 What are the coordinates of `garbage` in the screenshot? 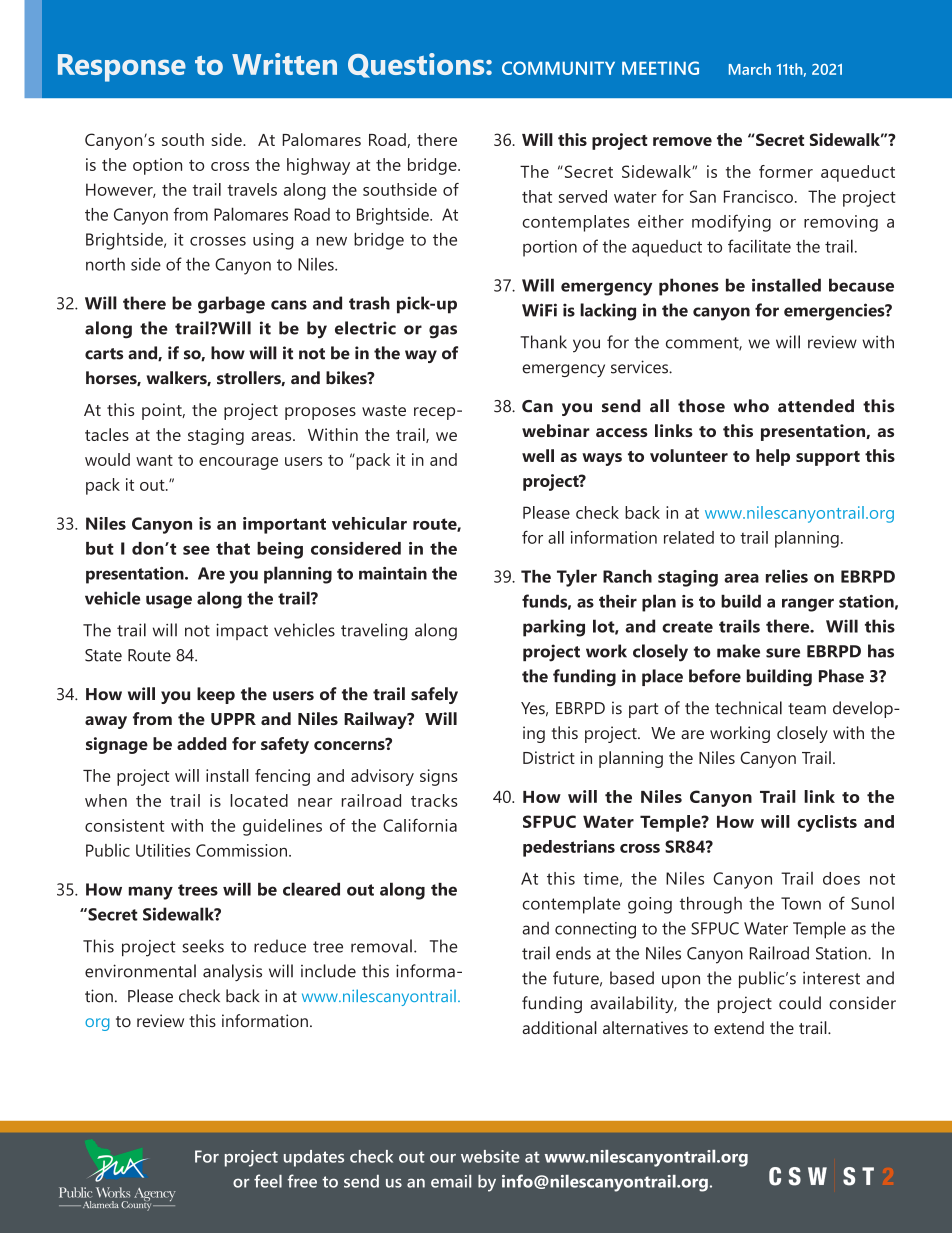 It's located at (231, 305).
